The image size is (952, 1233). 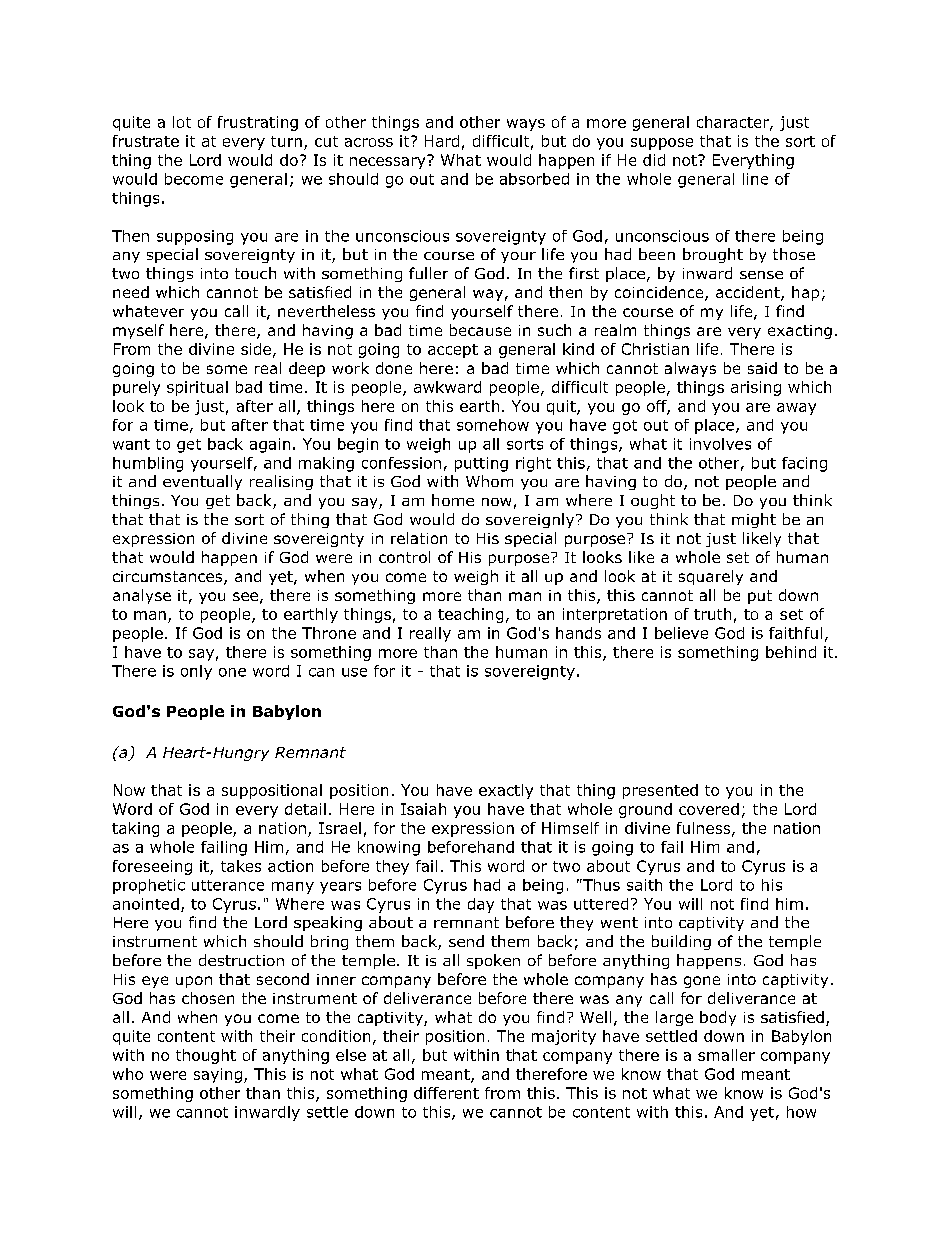 What do you see at coordinates (447, 387) in the screenshot?
I see `awkward` at bounding box center [447, 387].
